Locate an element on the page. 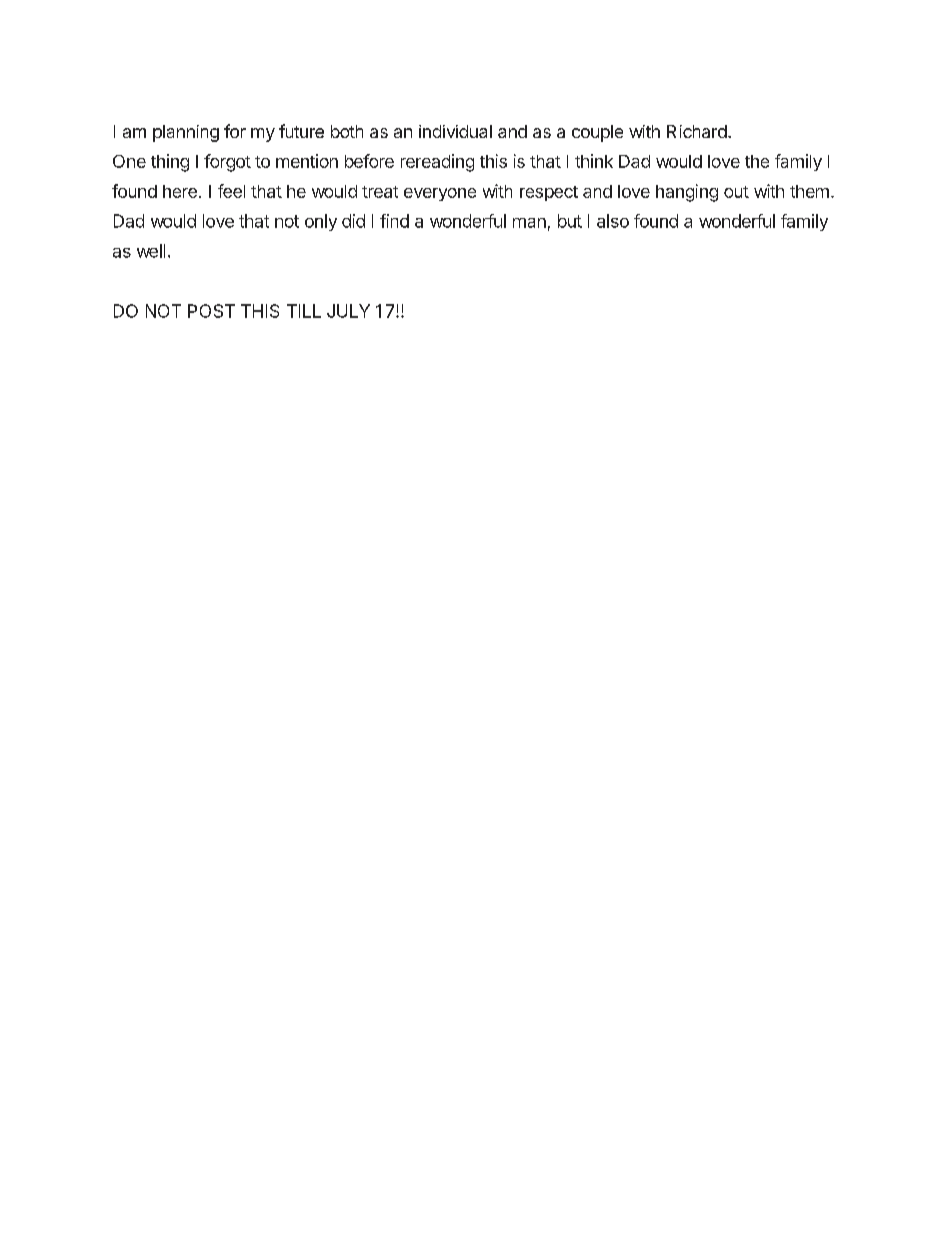  well is located at coordinates (151, 251).
